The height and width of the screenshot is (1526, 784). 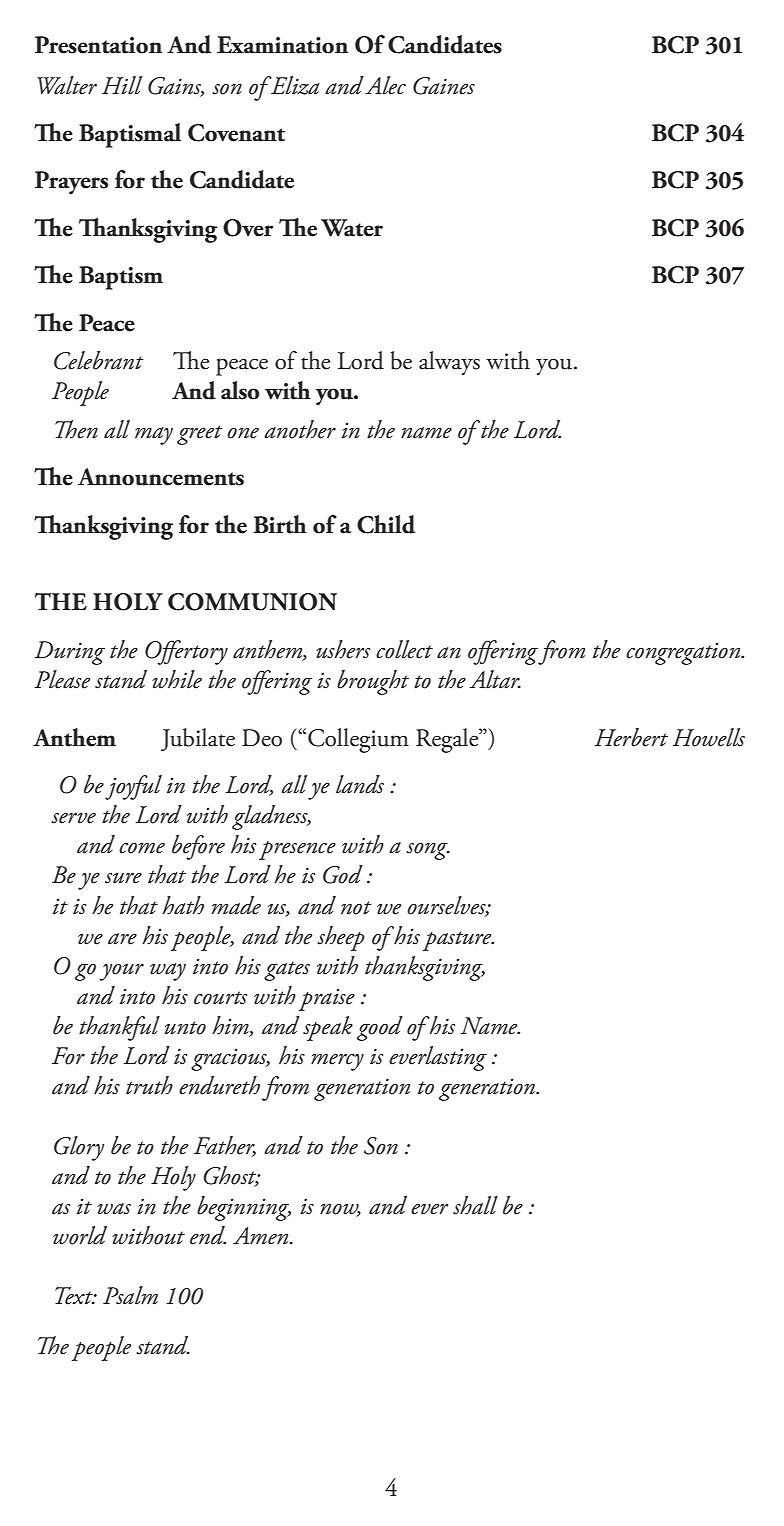 What do you see at coordinates (161, 477) in the screenshot?
I see `Announcements` at bounding box center [161, 477].
